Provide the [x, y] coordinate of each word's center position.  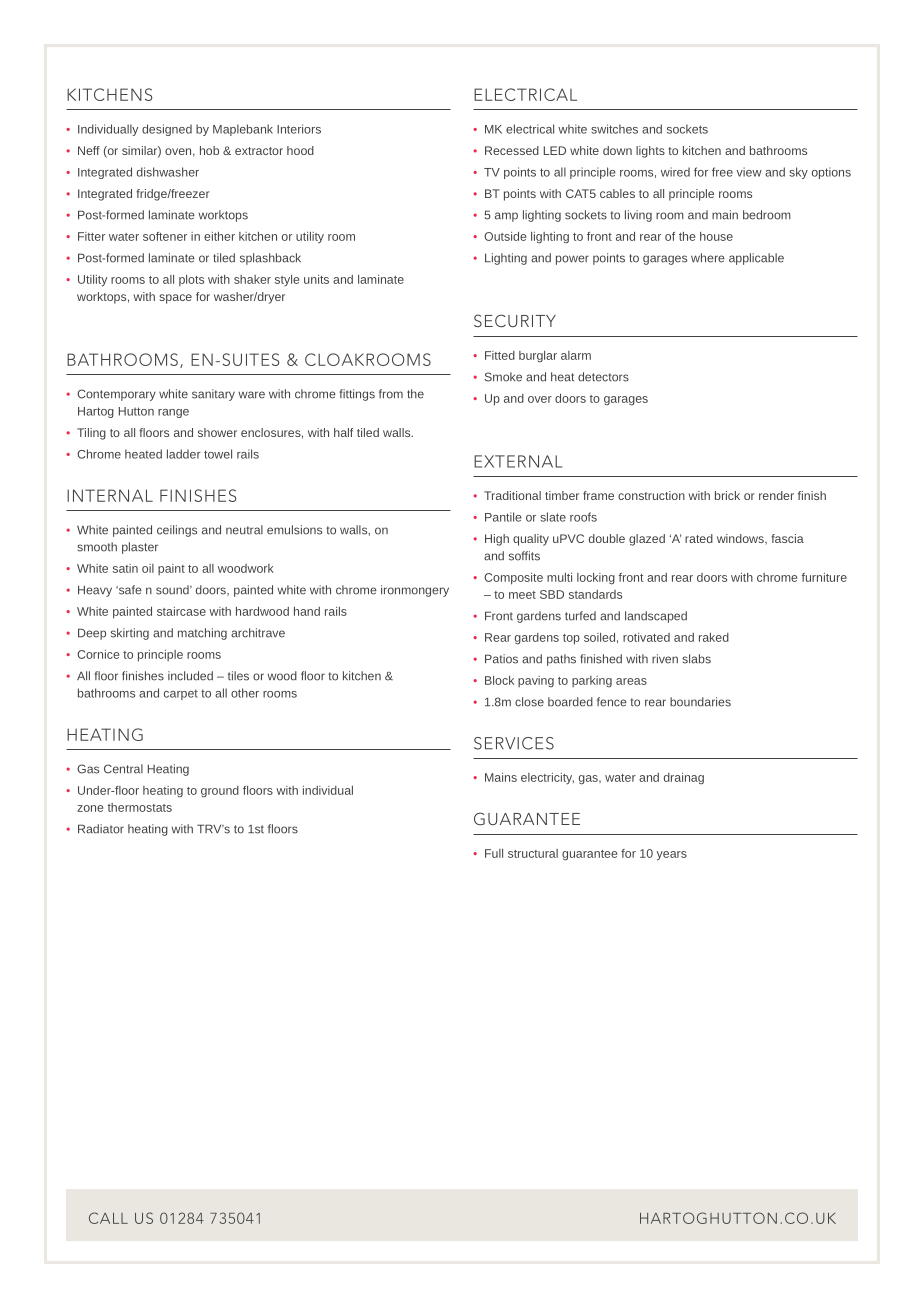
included [190, 676]
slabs [696, 659]
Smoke [503, 377]
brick [727, 495]
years [672, 856]
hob [209, 150]
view [749, 172]
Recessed [512, 150]
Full [494, 853]
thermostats [140, 807]
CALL [108, 1218]
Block [499, 680]
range [173, 413]
